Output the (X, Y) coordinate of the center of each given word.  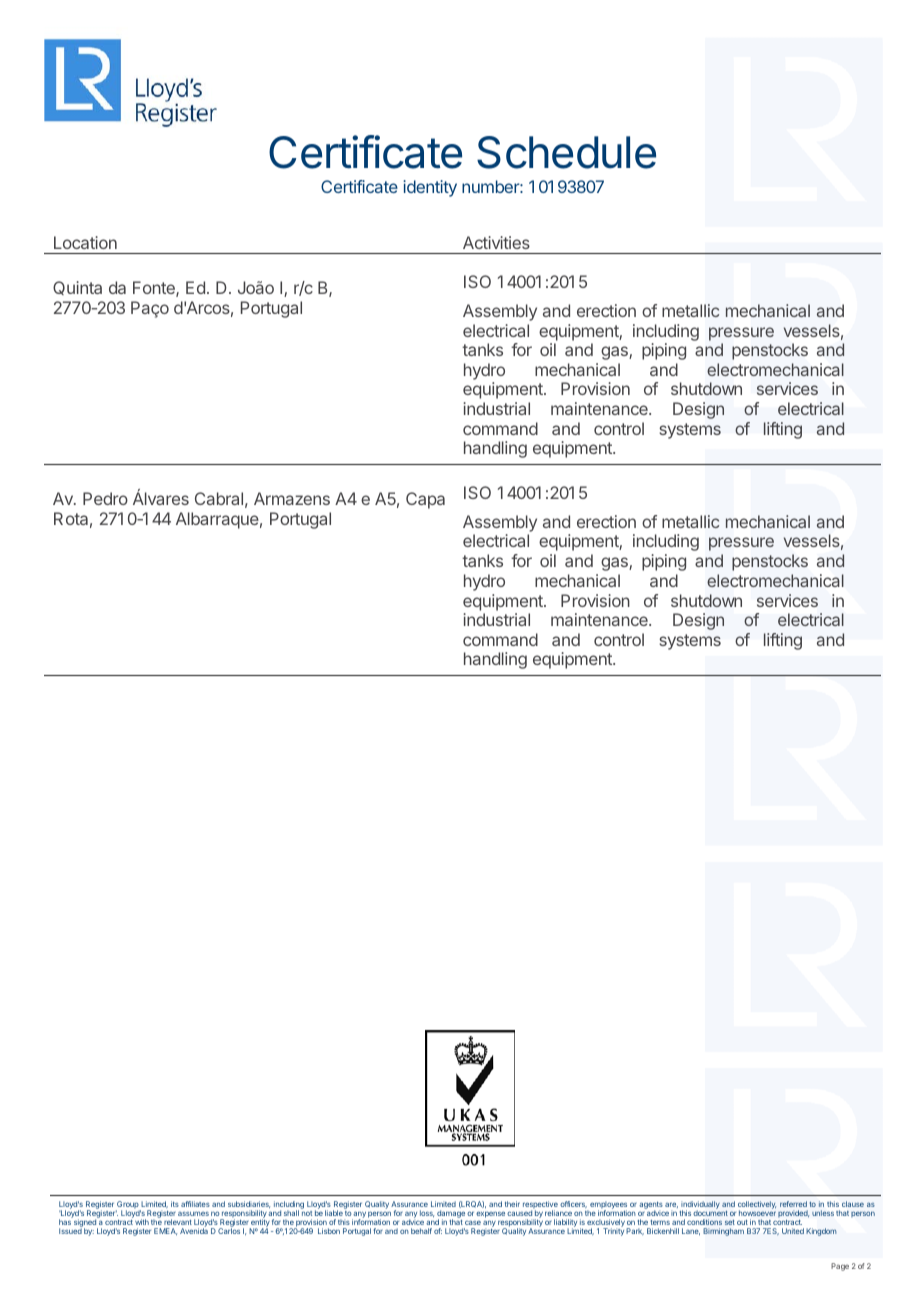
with (142, 1222)
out (742, 1222)
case (473, 1222)
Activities (496, 242)
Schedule (566, 152)
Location (85, 242)
